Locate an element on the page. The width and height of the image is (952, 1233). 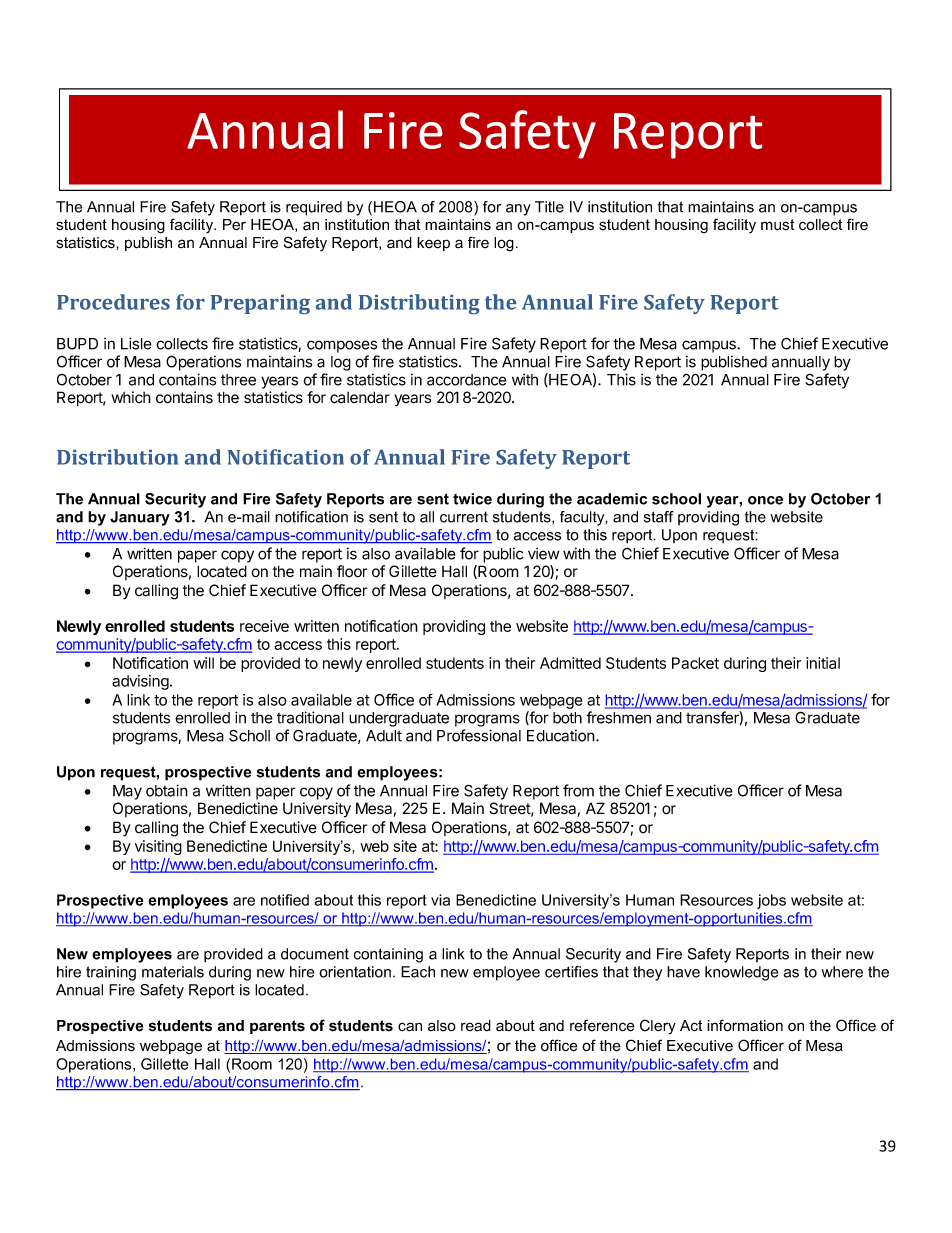
receive is located at coordinates (264, 626).
